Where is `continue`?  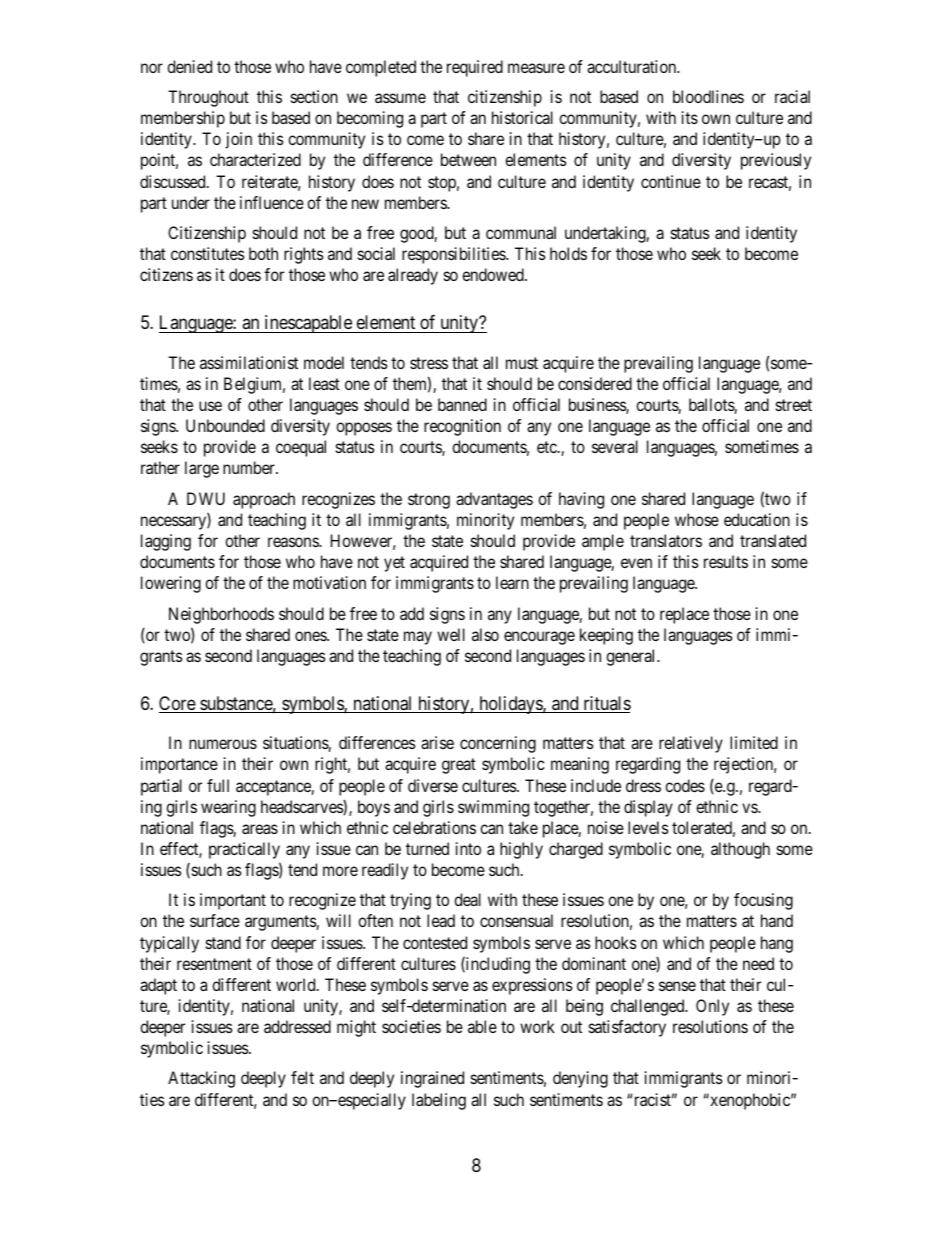
continue is located at coordinates (671, 181).
